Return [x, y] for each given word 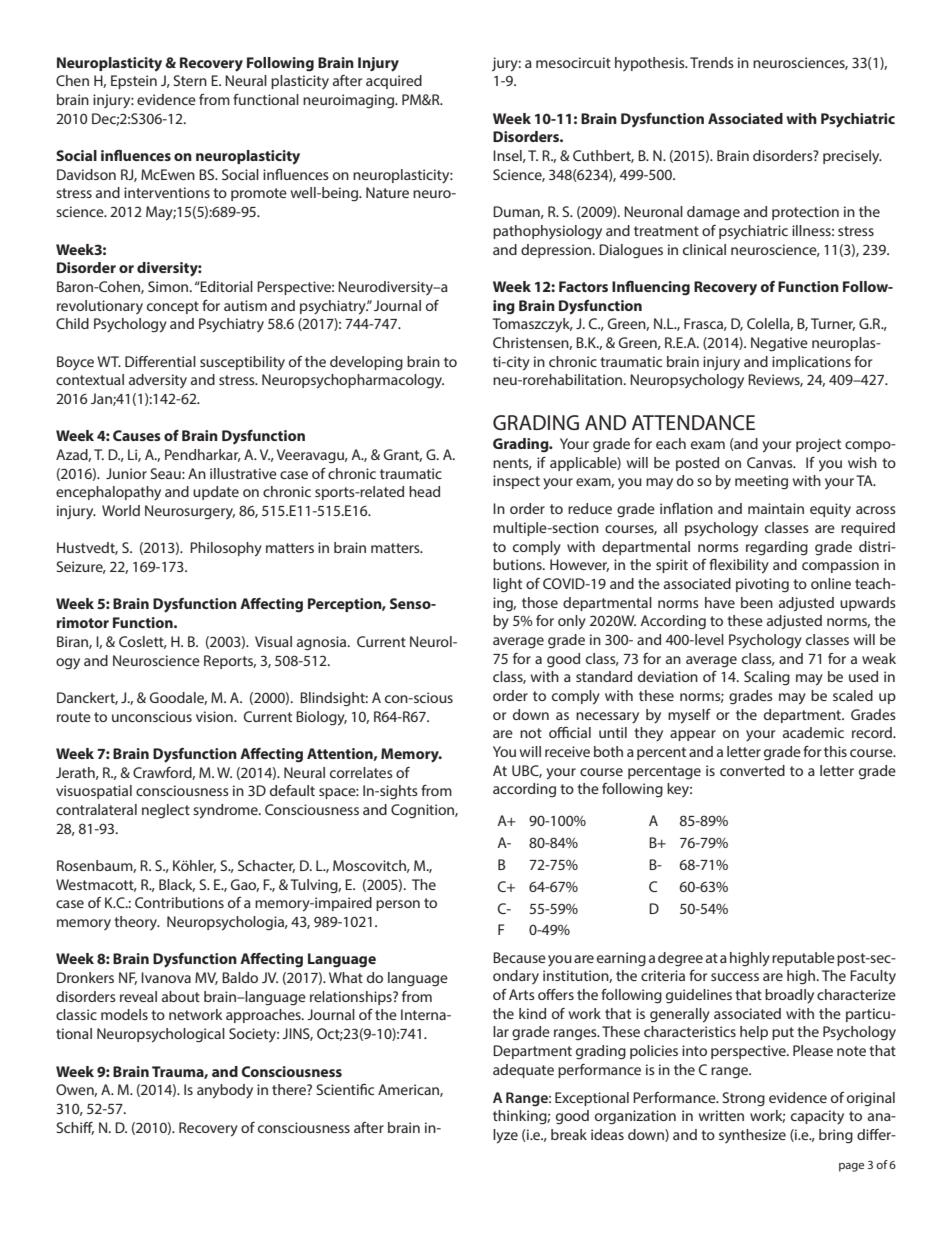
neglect [166, 811]
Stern [190, 80]
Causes [137, 435]
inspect [516, 482]
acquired [394, 82]
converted [752, 770]
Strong [743, 1099]
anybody [225, 1091]
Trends [712, 62]
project [818, 445]
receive [567, 751]
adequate [523, 1071]
